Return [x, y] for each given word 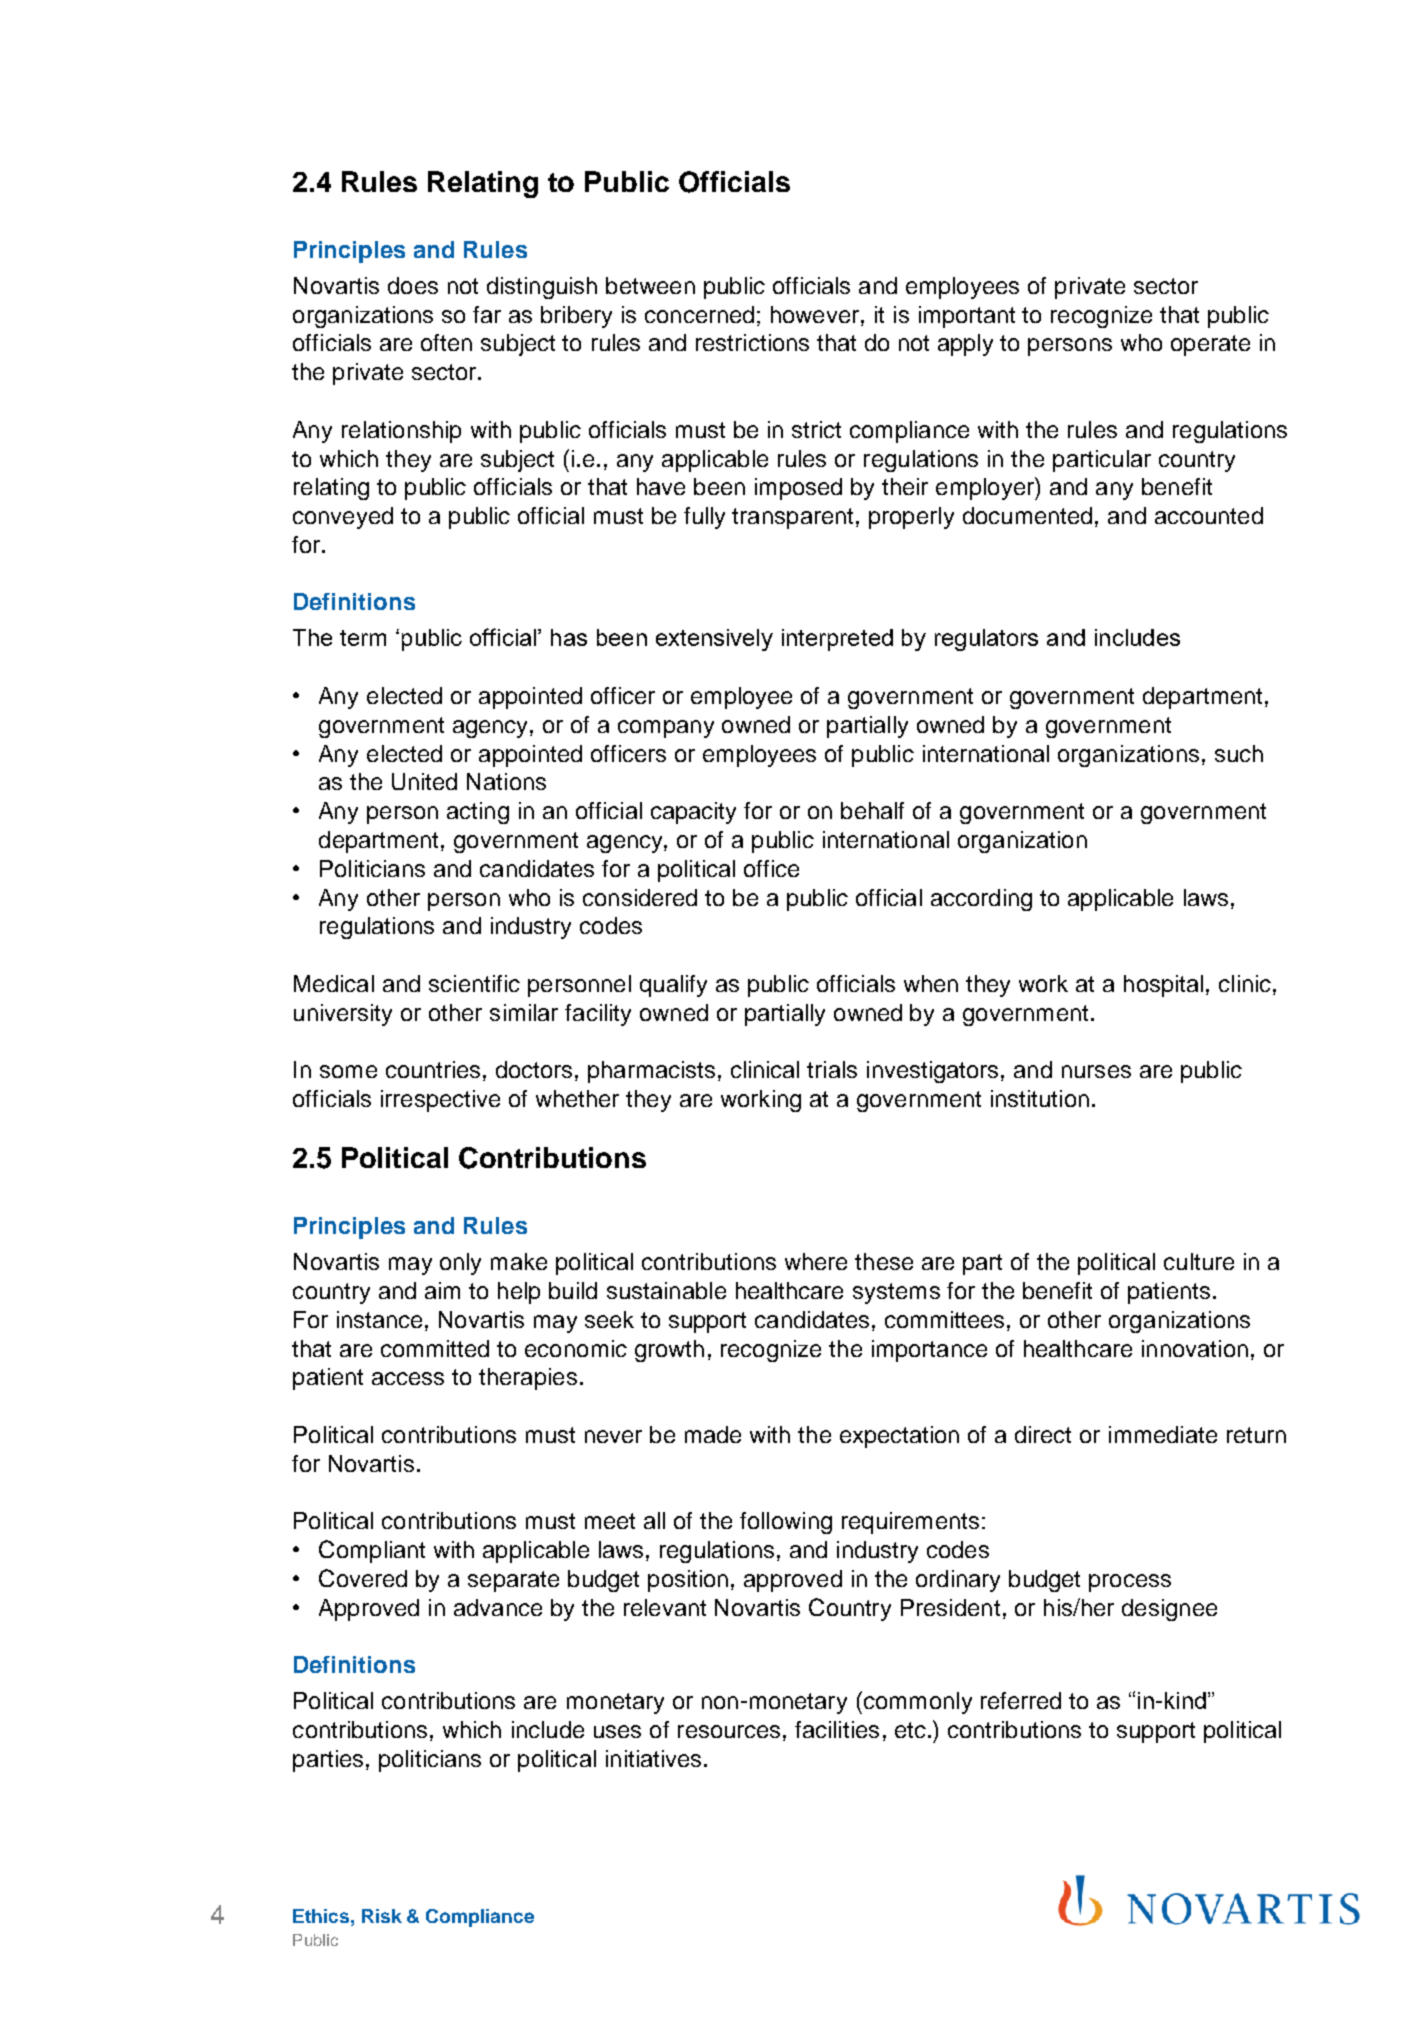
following [786, 1523]
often [446, 342]
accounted [1209, 515]
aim [442, 1290]
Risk [382, 1916]
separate [513, 1581]
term [363, 638]
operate [1210, 345]
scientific [474, 983]
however [816, 314]
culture [1199, 1261]
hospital [1163, 986]
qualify [673, 986]
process [1130, 1583]
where [816, 1261]
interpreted [837, 640]
